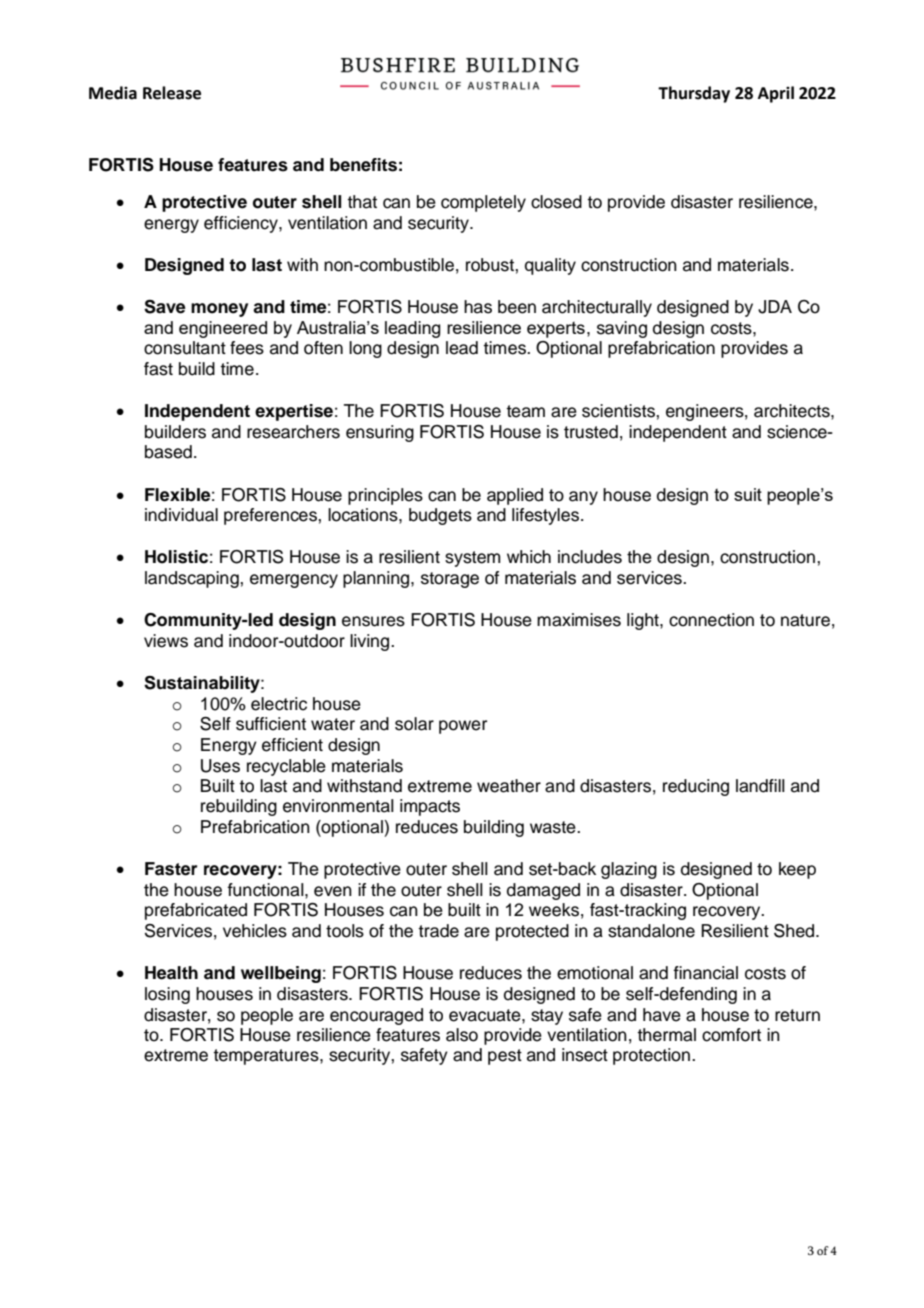 The height and width of the screenshot is (1308, 924). Describe the element at coordinates (167, 995) in the screenshot. I see `losing` at that location.
